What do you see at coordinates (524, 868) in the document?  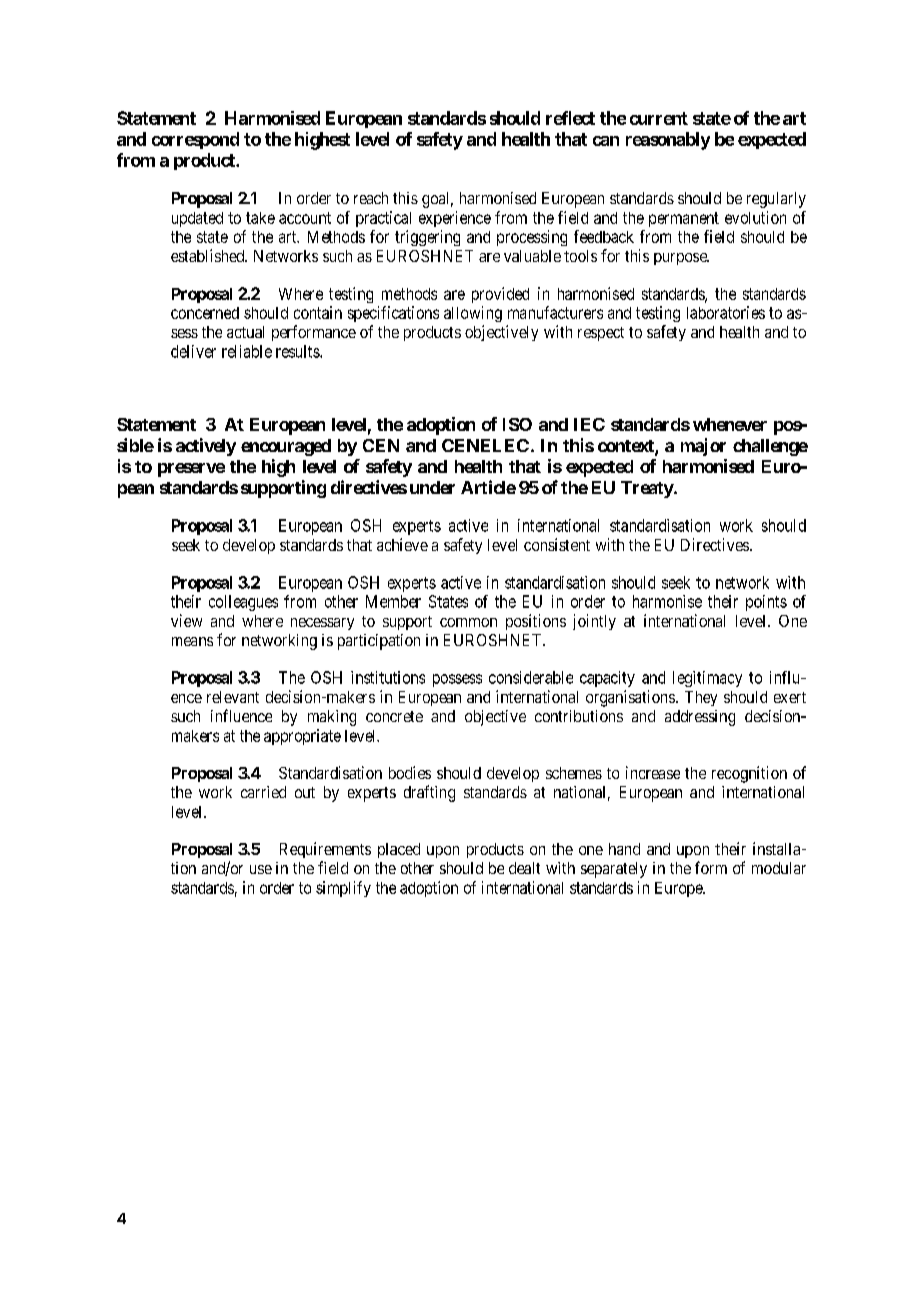 I see `dealt` at bounding box center [524, 868].
